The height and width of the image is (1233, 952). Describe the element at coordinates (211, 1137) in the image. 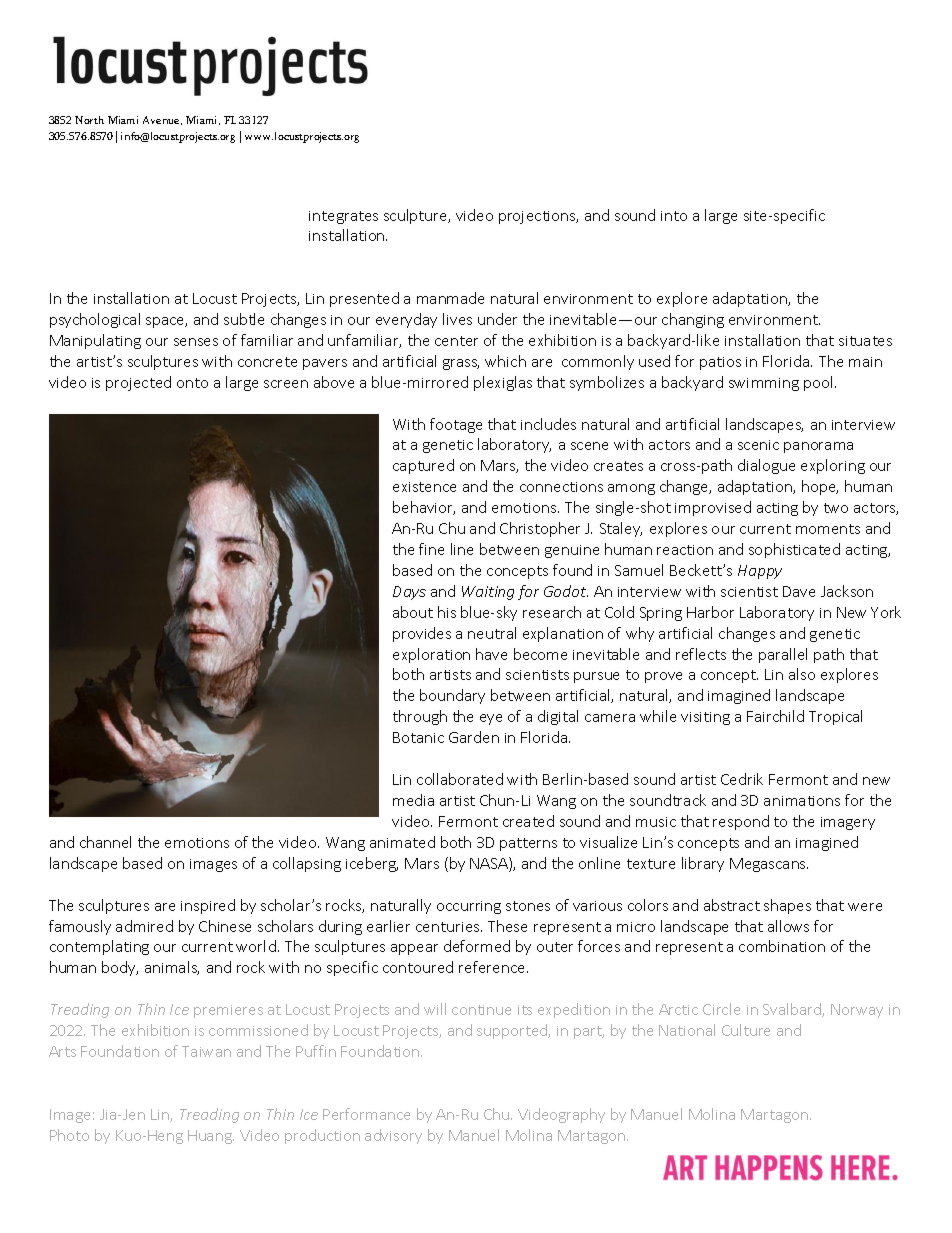

I see `Huang` at that location.
